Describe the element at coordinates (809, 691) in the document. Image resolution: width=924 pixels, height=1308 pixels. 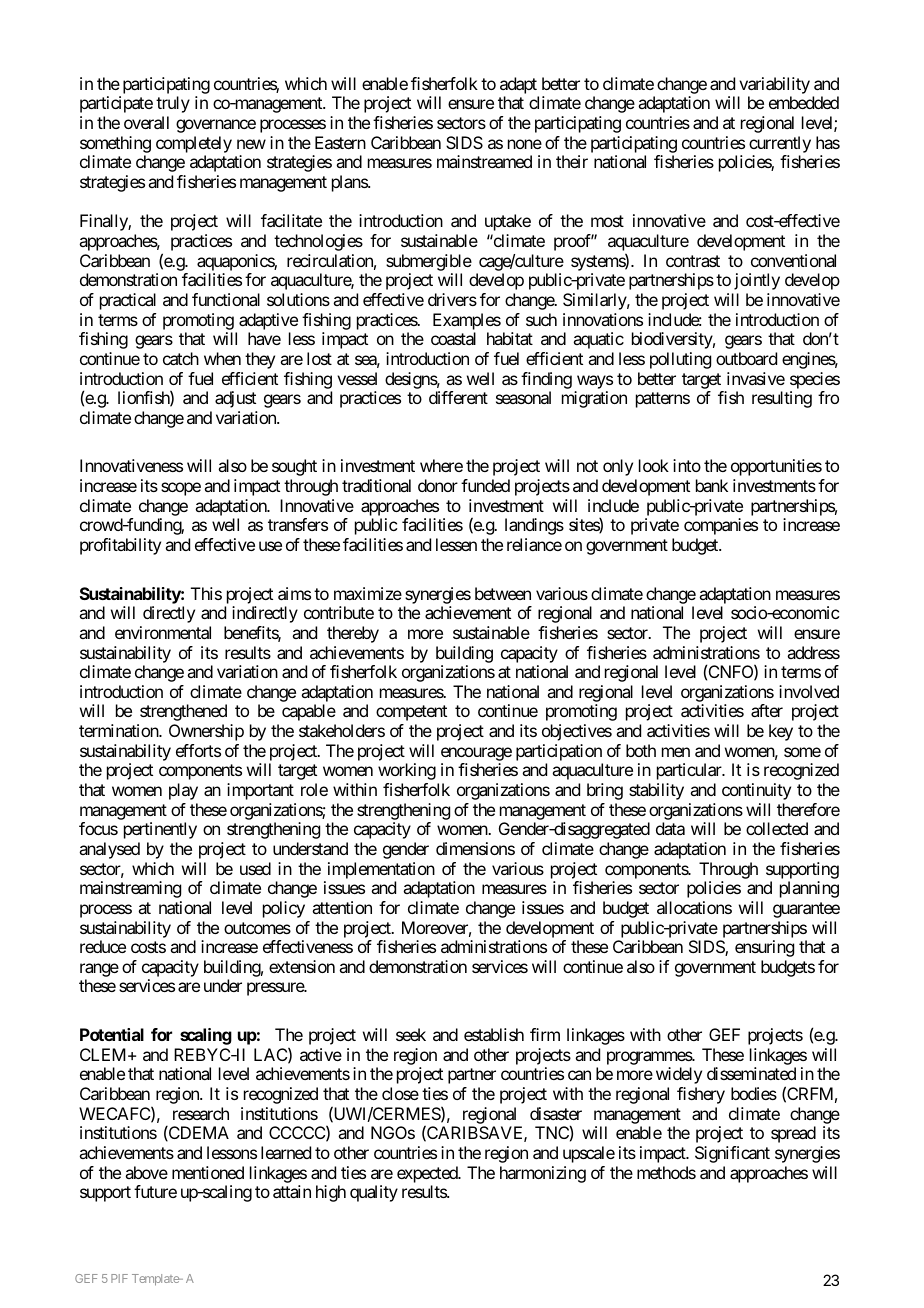
I see `involved` at that location.
